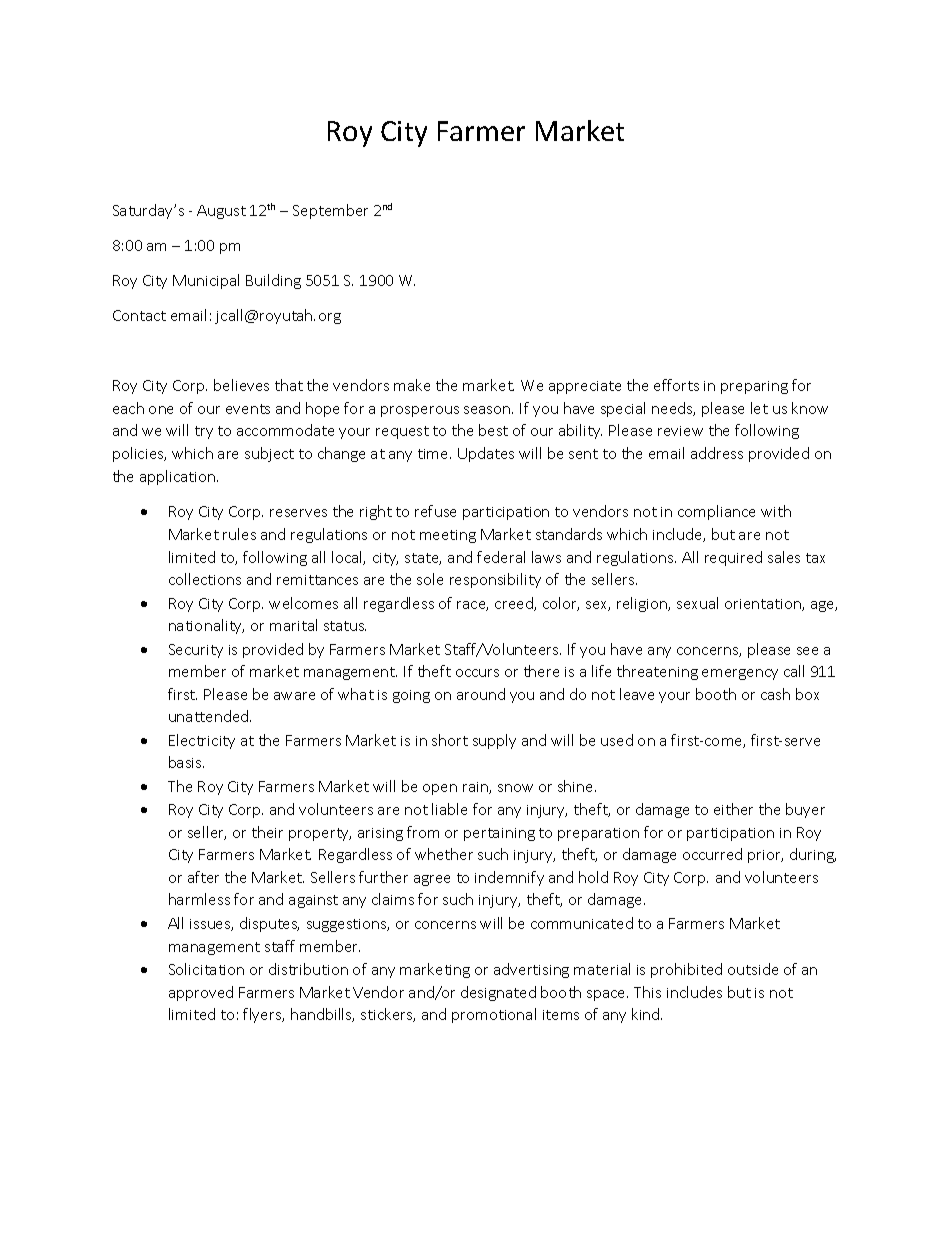  I want to click on approved, so click(201, 993).
